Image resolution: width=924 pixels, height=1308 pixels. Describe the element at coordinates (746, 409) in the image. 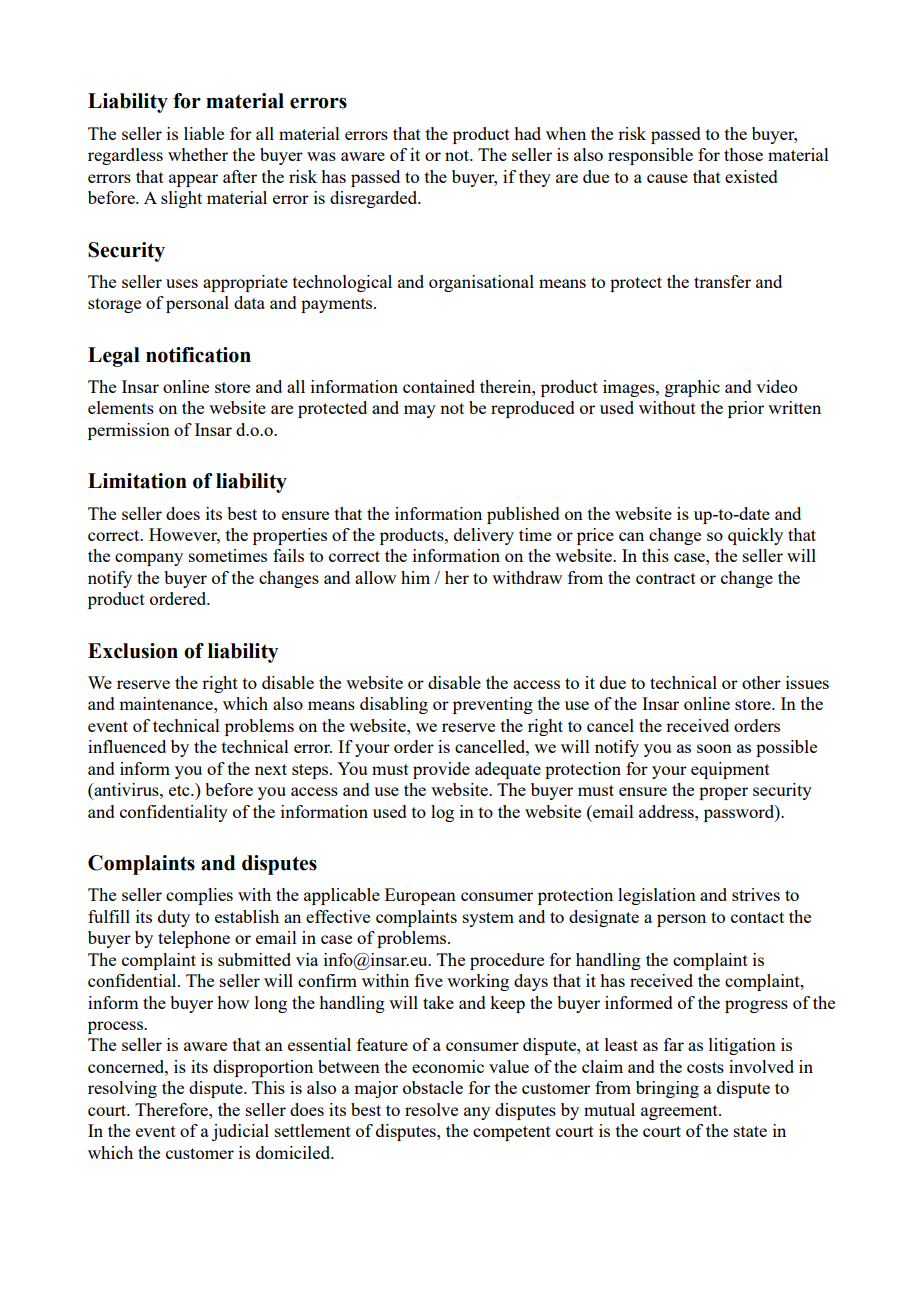

I see `prior` at that location.
